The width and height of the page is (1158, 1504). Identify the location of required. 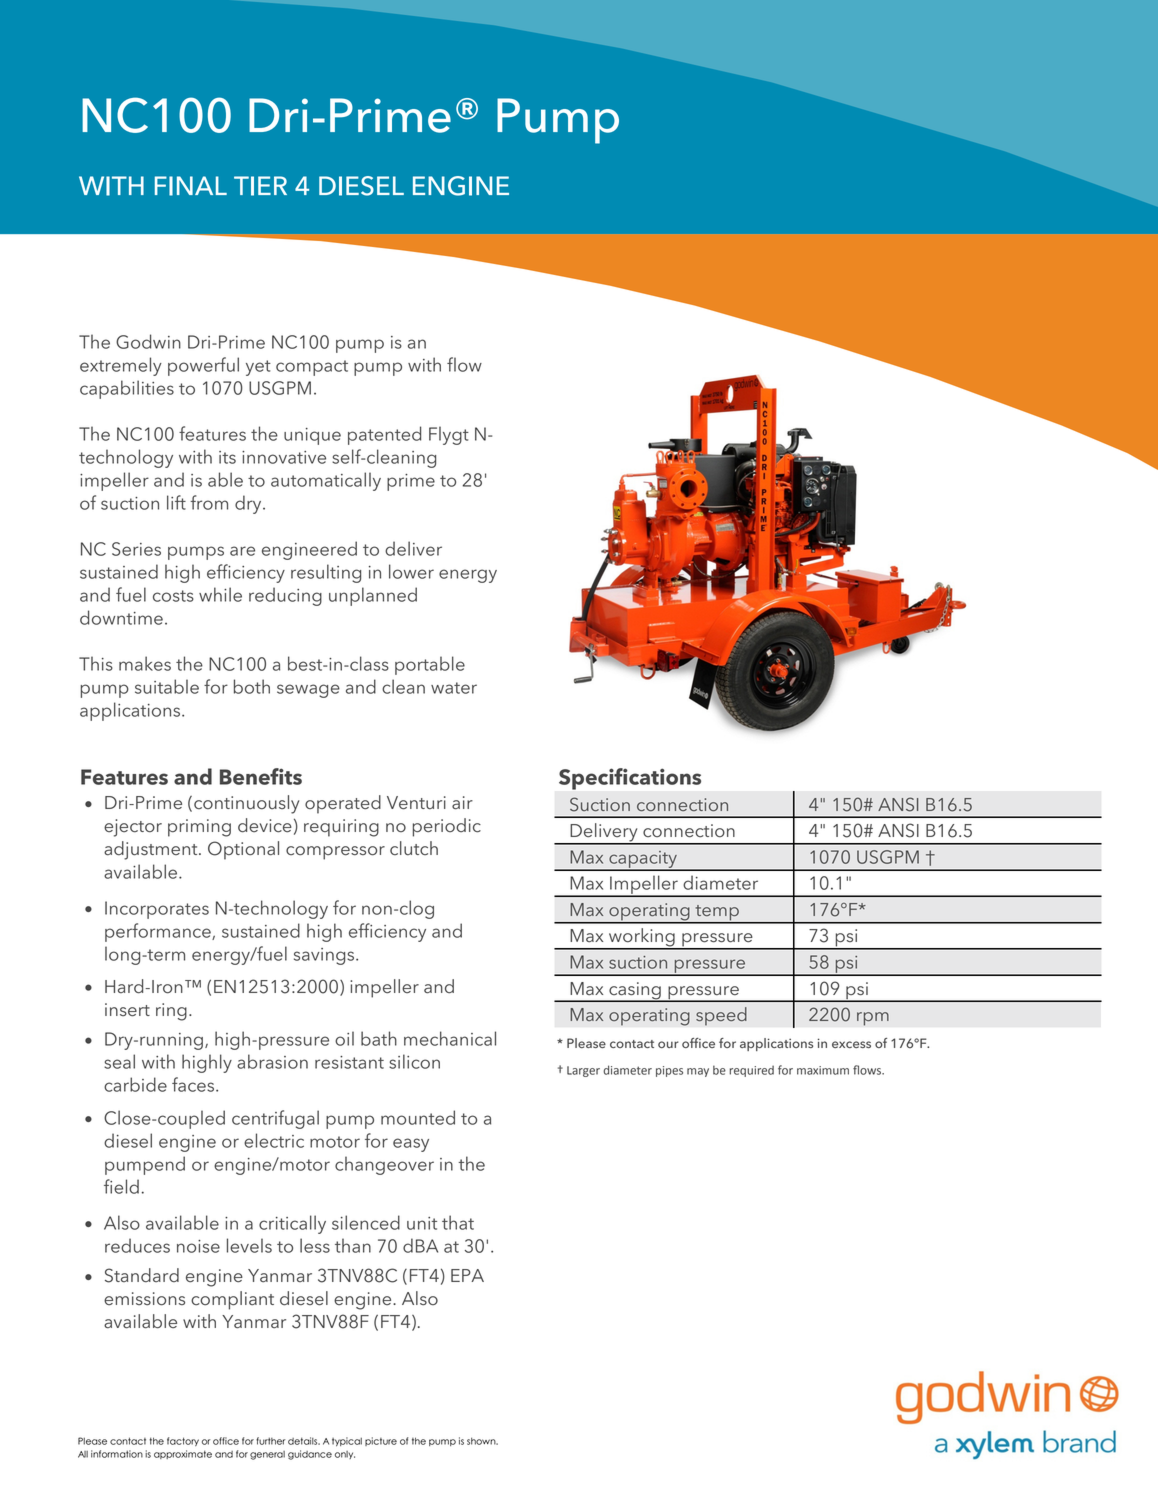
(751, 1071).
